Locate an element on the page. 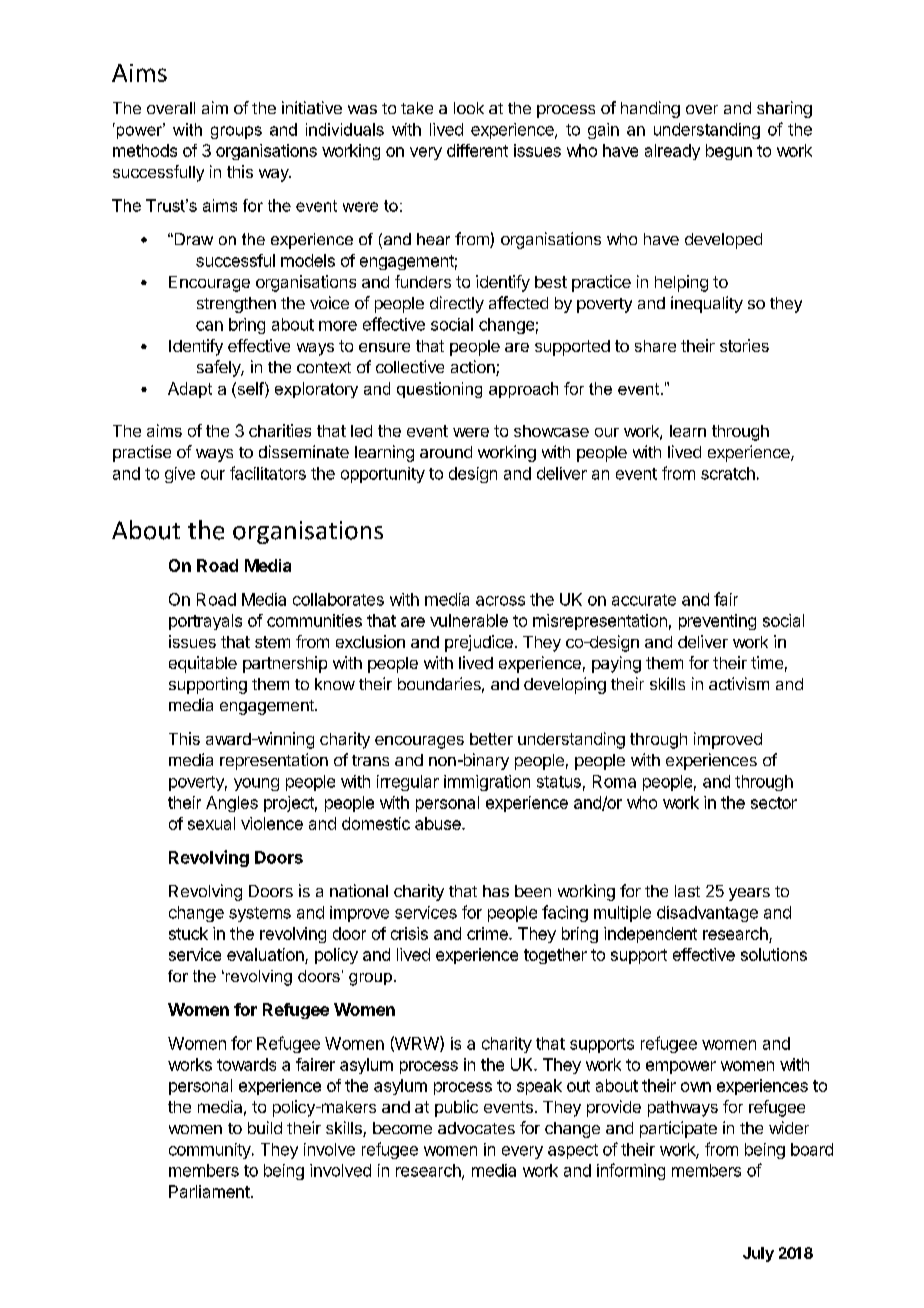  Parliament is located at coordinates (209, 1191).
